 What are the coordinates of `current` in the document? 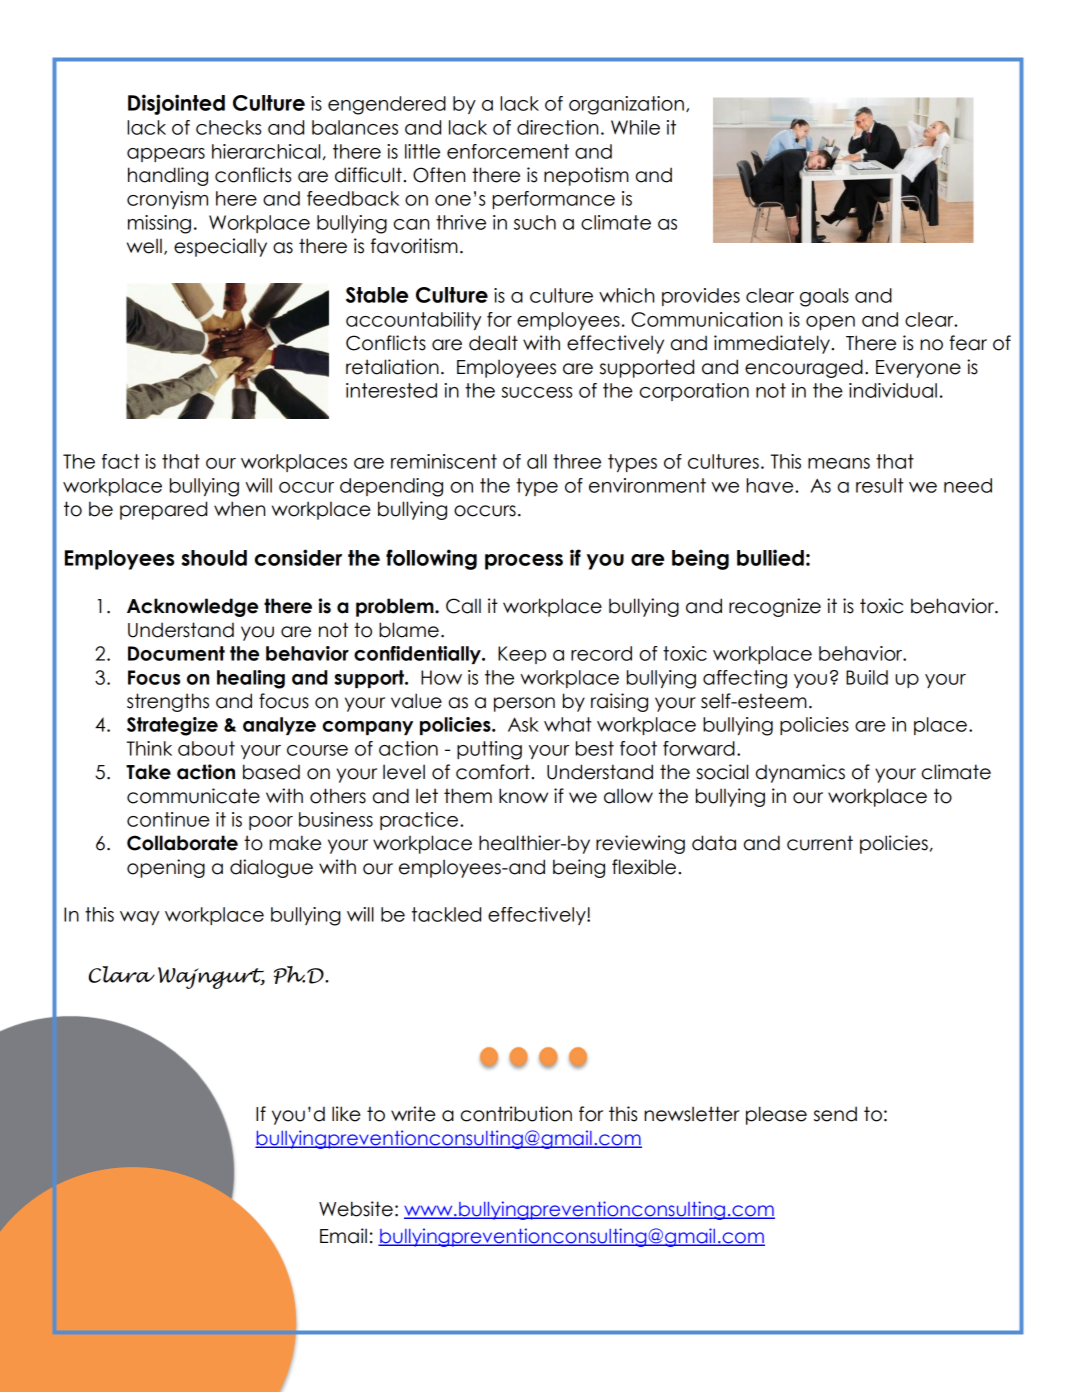 It's located at (820, 843).
